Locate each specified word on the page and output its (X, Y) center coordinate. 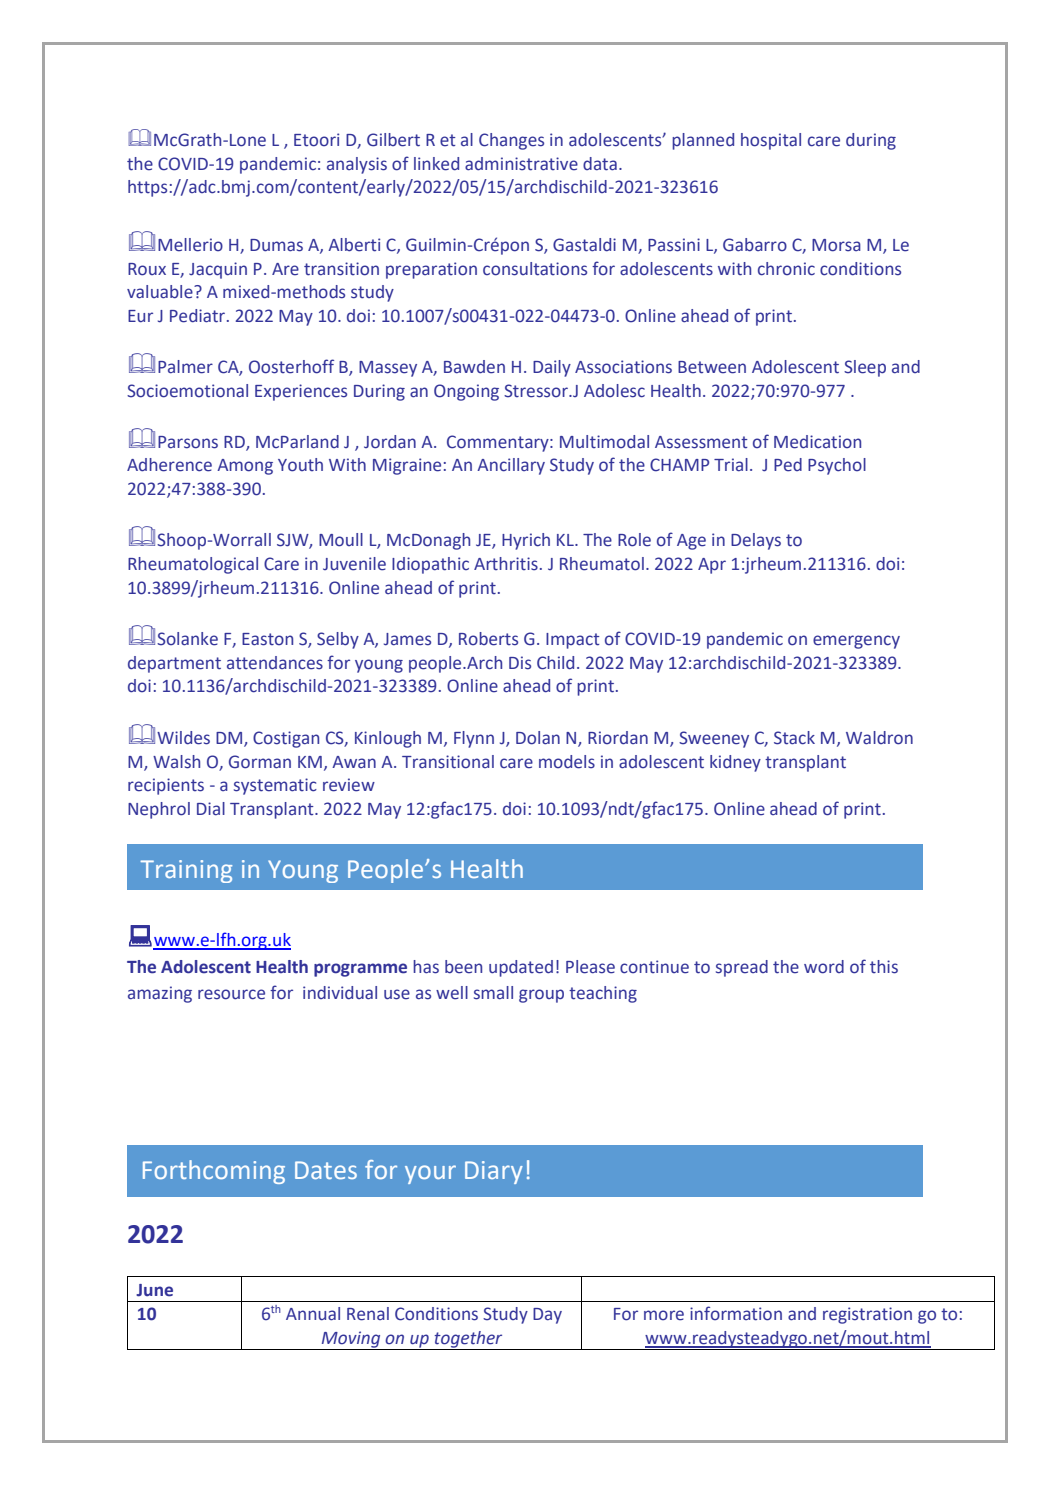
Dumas (276, 245)
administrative (521, 164)
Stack (794, 738)
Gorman (260, 762)
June (154, 1290)
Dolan (538, 738)
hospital (771, 141)
